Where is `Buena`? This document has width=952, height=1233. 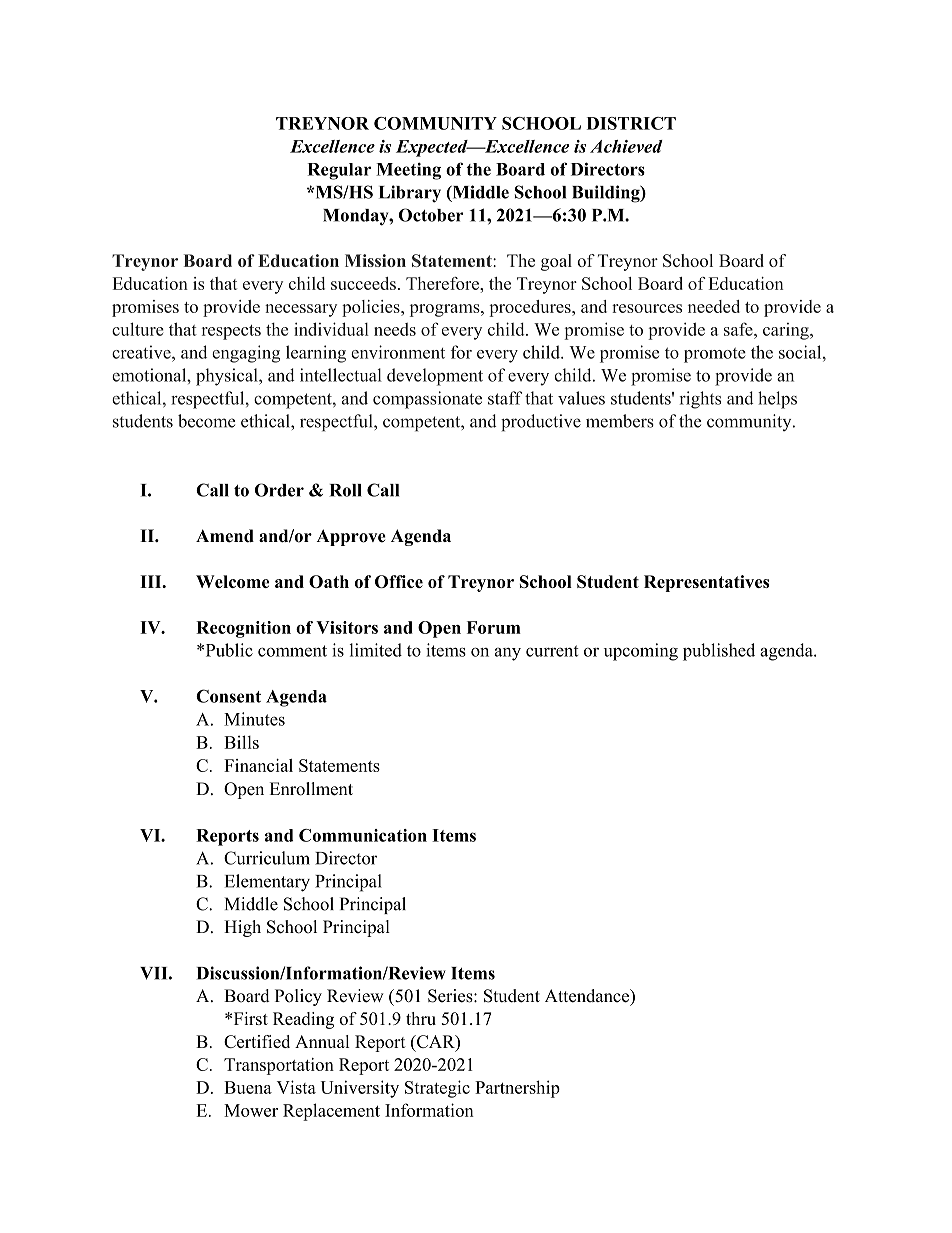 Buena is located at coordinates (248, 1087).
